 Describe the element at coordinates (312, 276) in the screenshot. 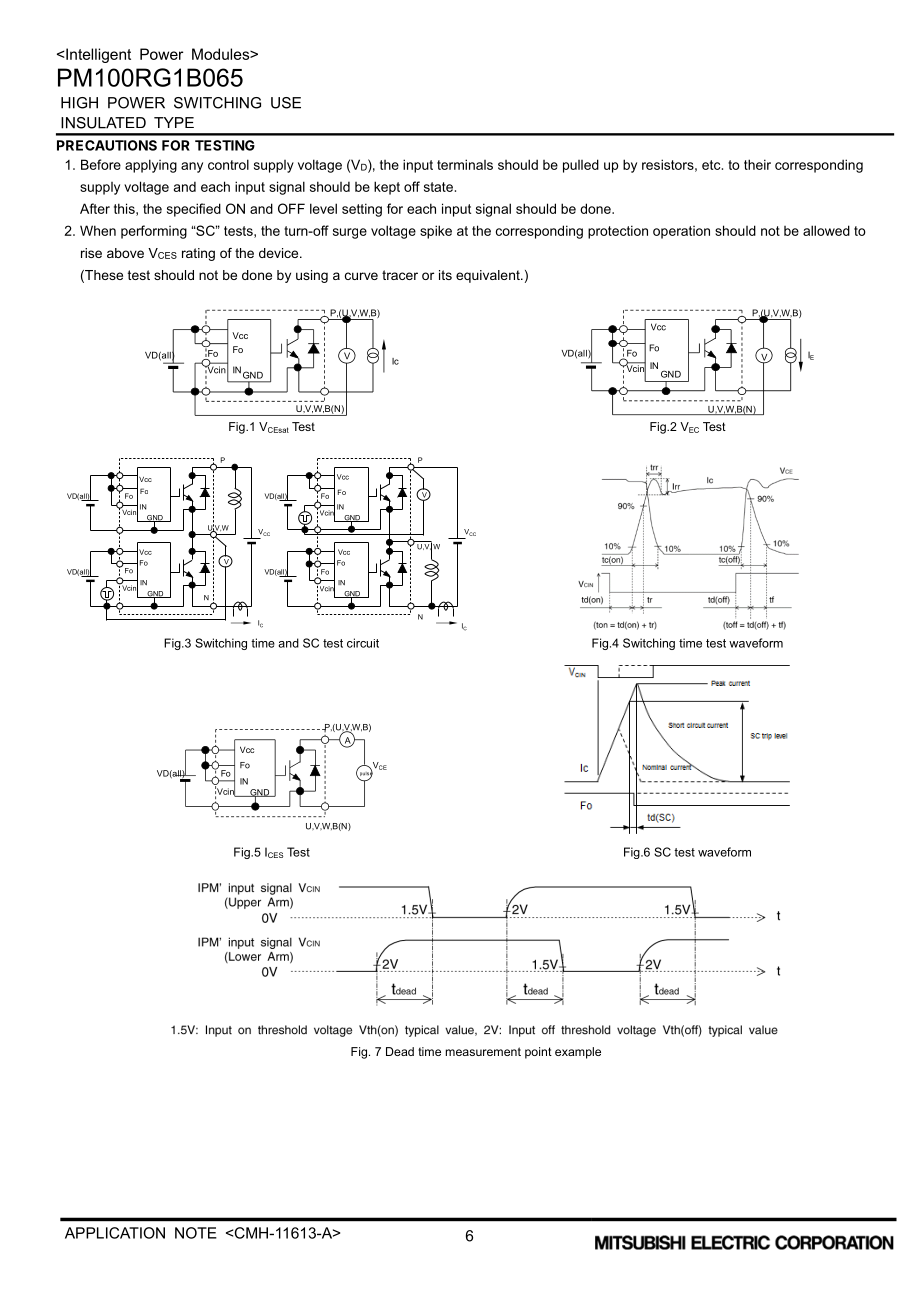

I see `using` at that location.
